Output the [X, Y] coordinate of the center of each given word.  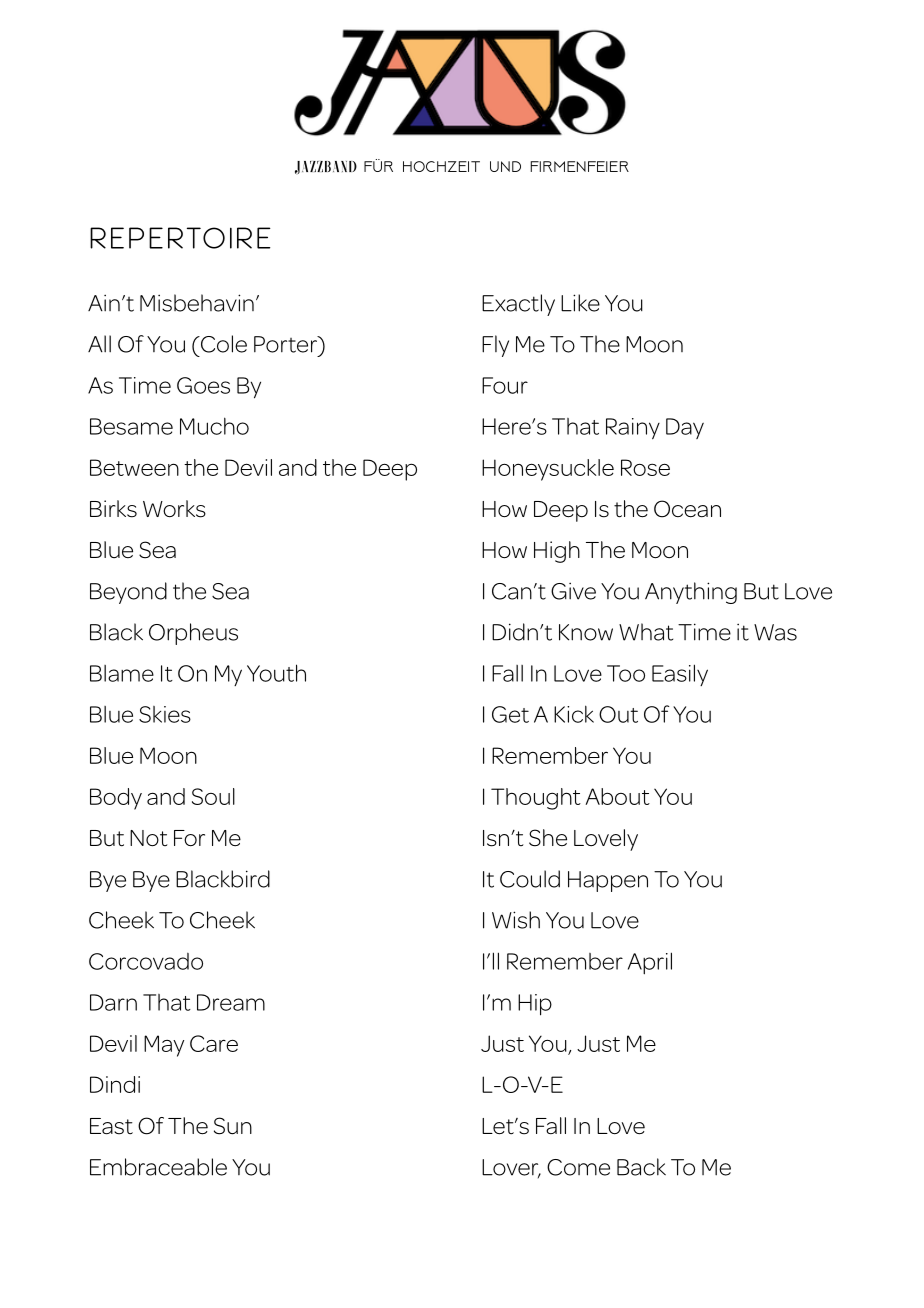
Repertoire [180, 238]
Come [578, 1167]
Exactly [518, 305]
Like [580, 303]
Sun [233, 1126]
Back [641, 1167]
